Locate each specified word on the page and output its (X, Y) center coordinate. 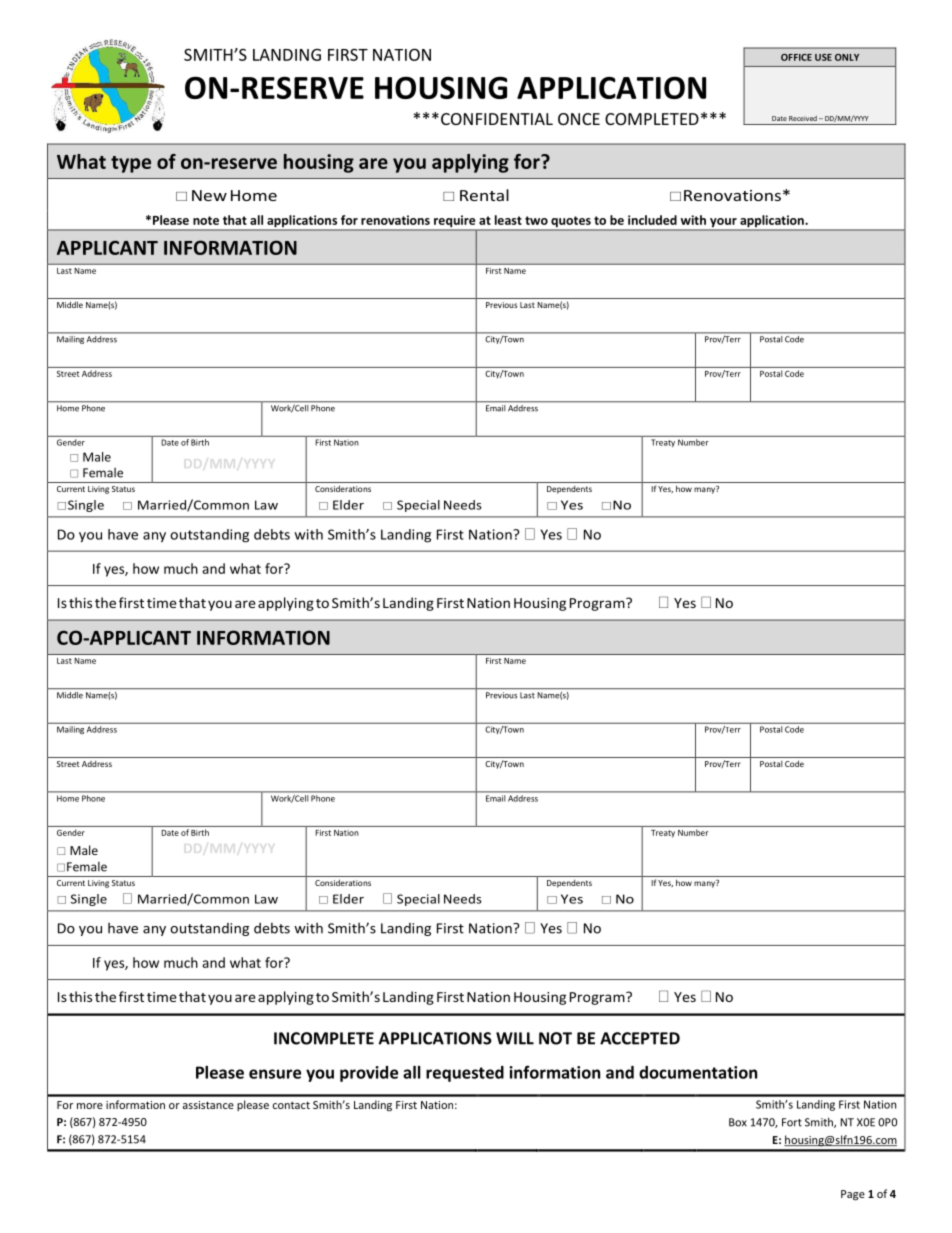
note (206, 220)
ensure (275, 1074)
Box (738, 1122)
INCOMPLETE (324, 1038)
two (536, 220)
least (508, 220)
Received (803, 118)
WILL (515, 1038)
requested (465, 1074)
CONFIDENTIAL (497, 119)
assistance (208, 1105)
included (652, 220)
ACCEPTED (640, 1038)
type (131, 164)
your (723, 224)
